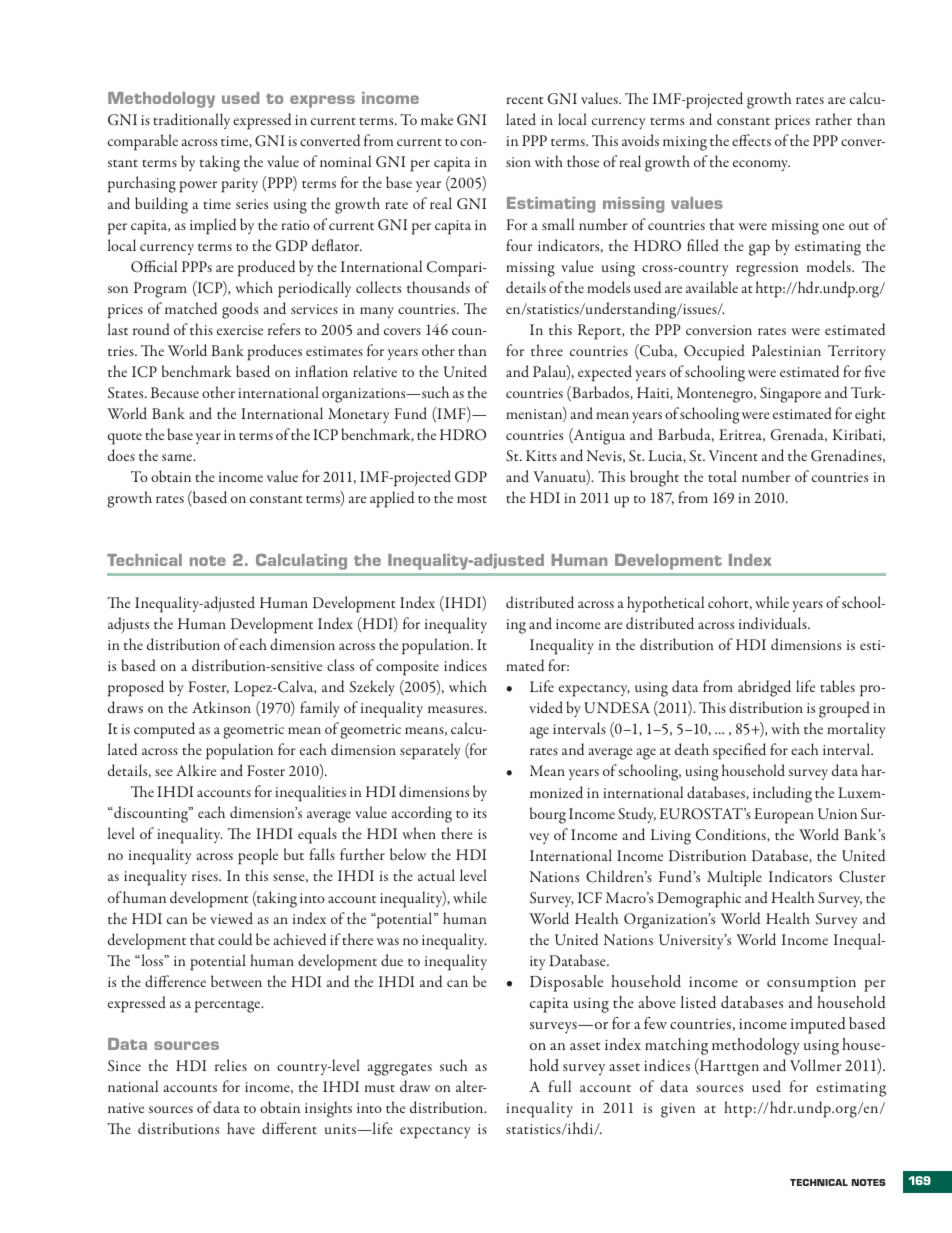 The height and width of the screenshot is (1233, 952). What do you see at coordinates (407, 668) in the screenshot?
I see `composite` at bounding box center [407, 668].
